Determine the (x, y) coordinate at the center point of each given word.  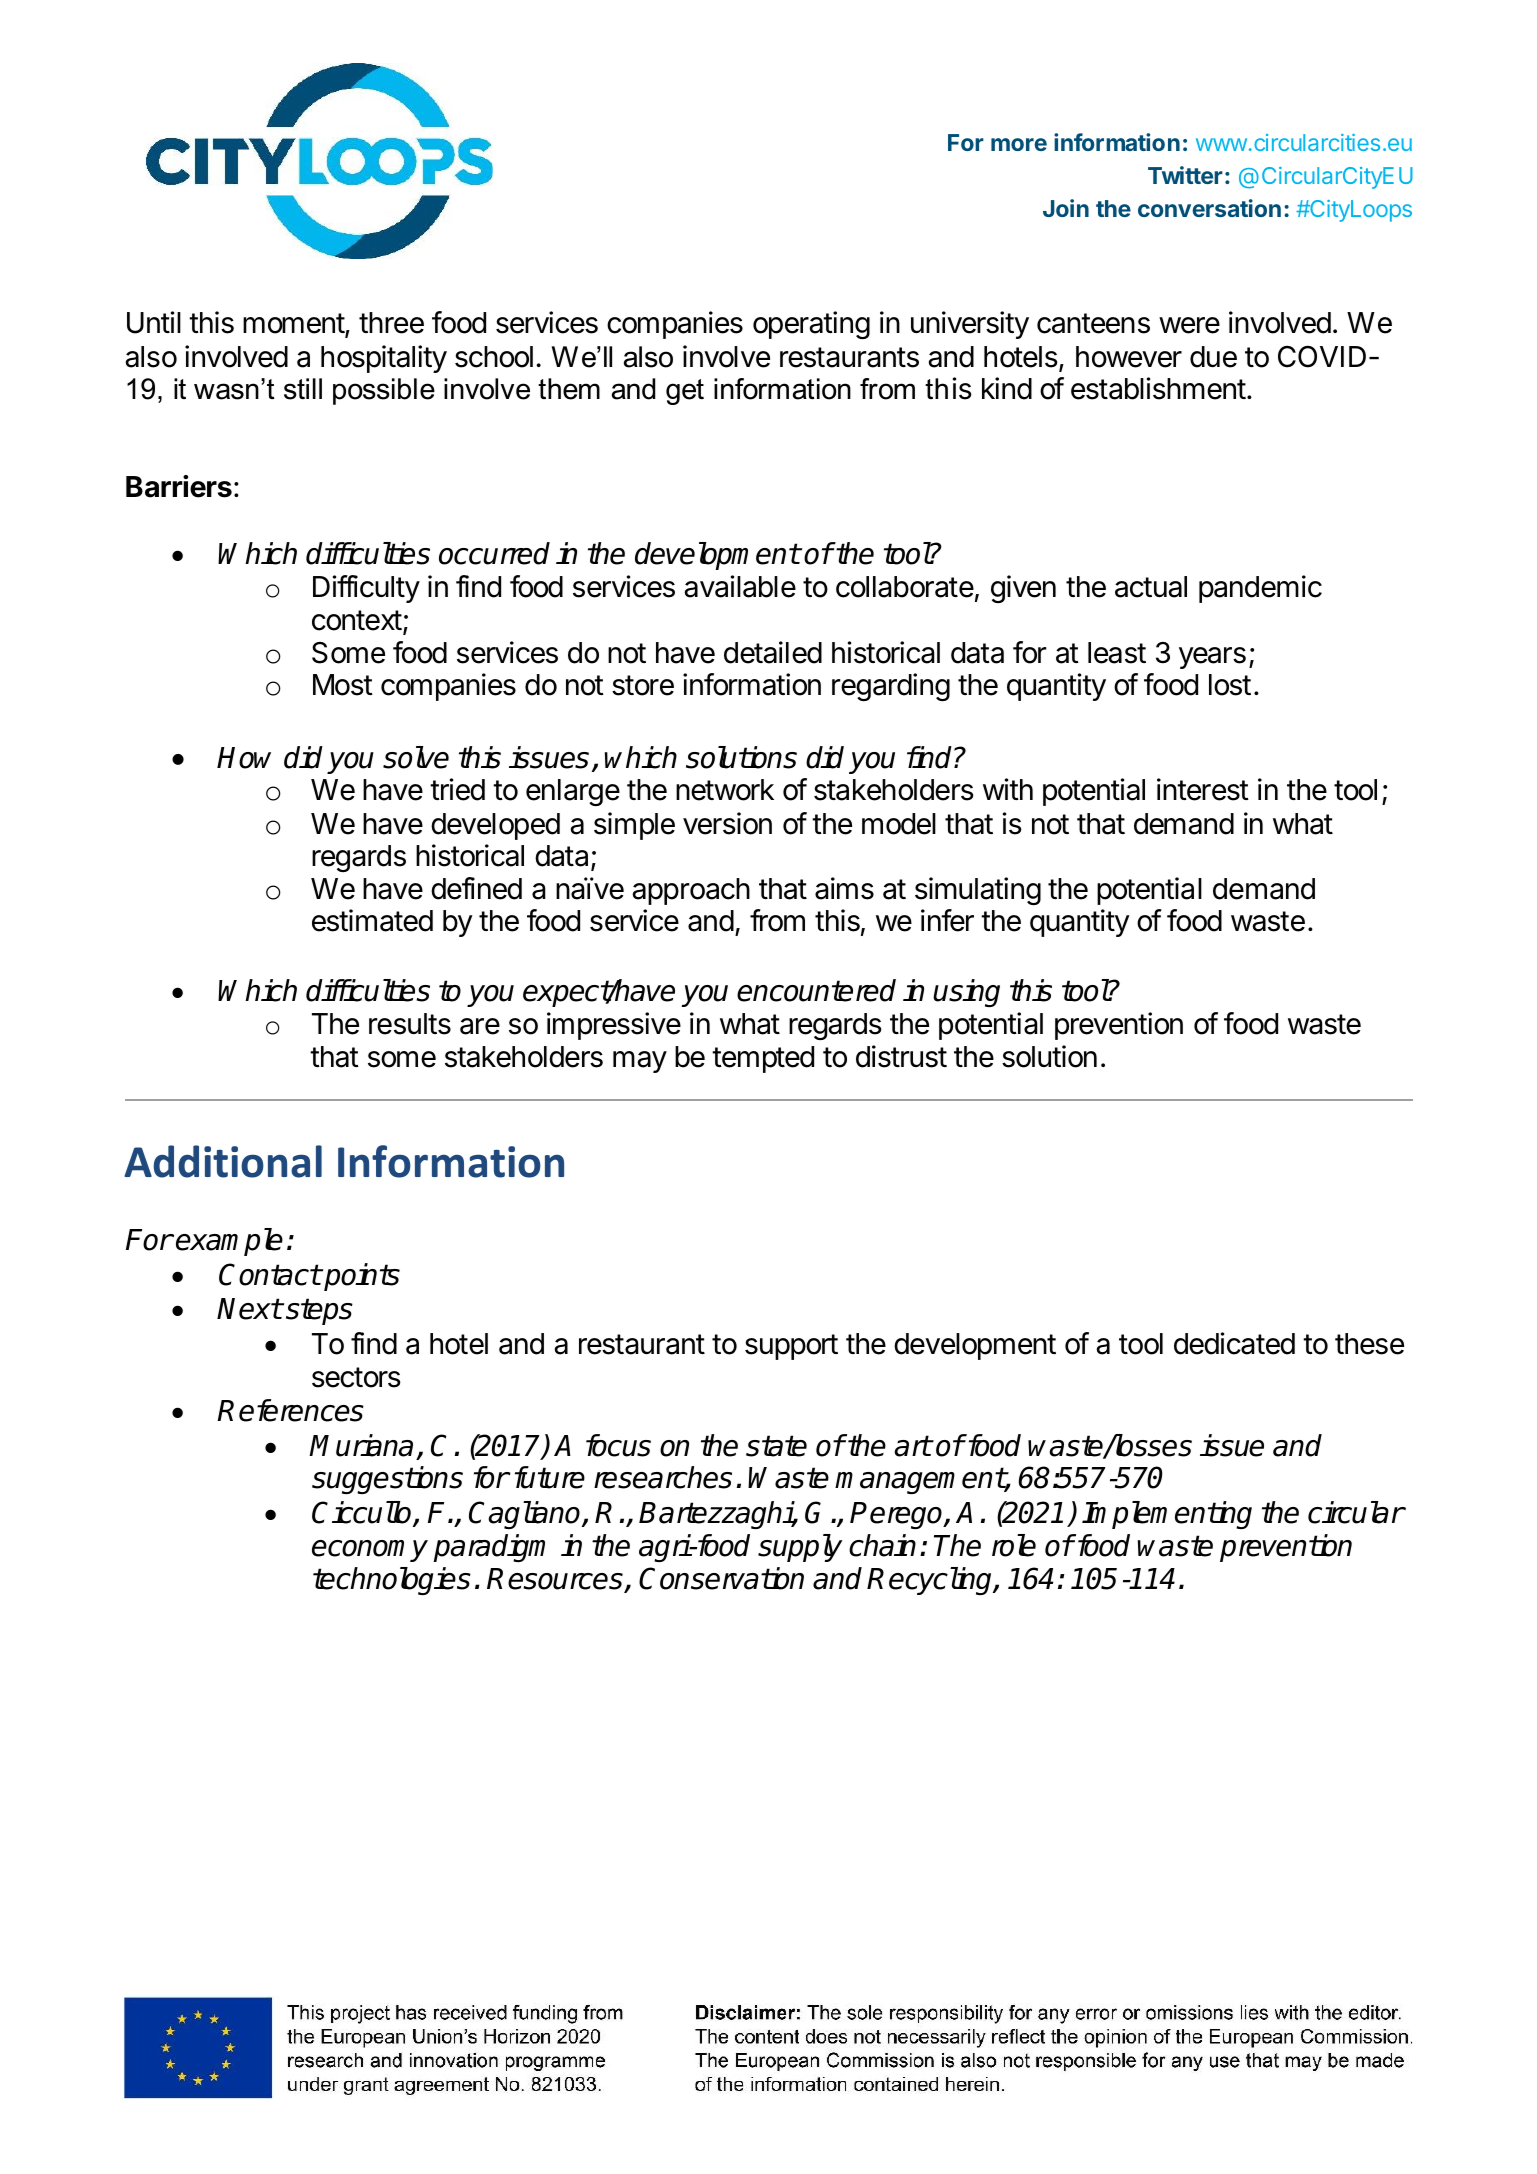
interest (1203, 789)
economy (370, 1551)
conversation (1209, 208)
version (727, 823)
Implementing (1167, 1515)
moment (294, 325)
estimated (372, 920)
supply (800, 1548)
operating (811, 325)
